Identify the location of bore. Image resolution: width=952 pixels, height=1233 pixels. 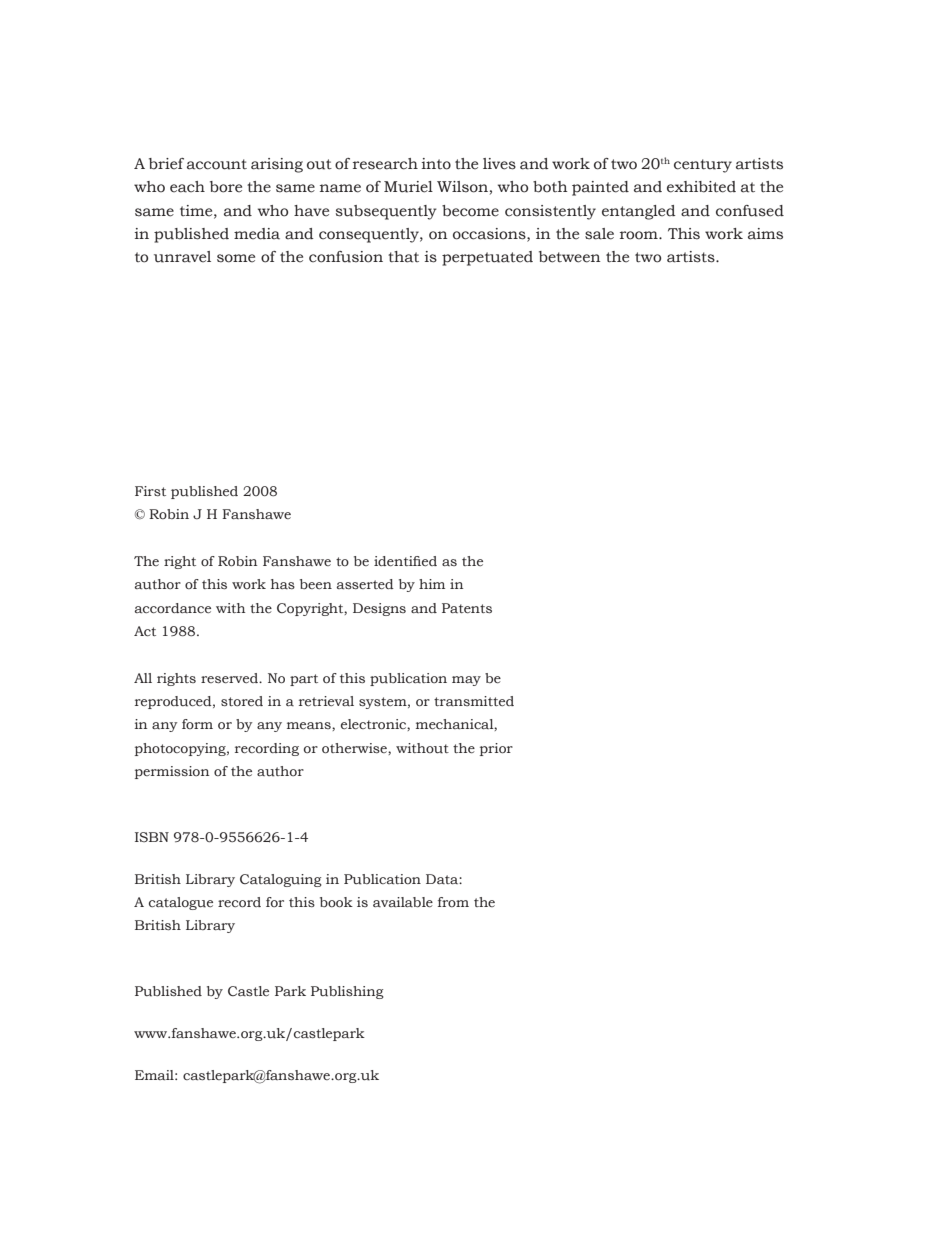
(226, 187).
